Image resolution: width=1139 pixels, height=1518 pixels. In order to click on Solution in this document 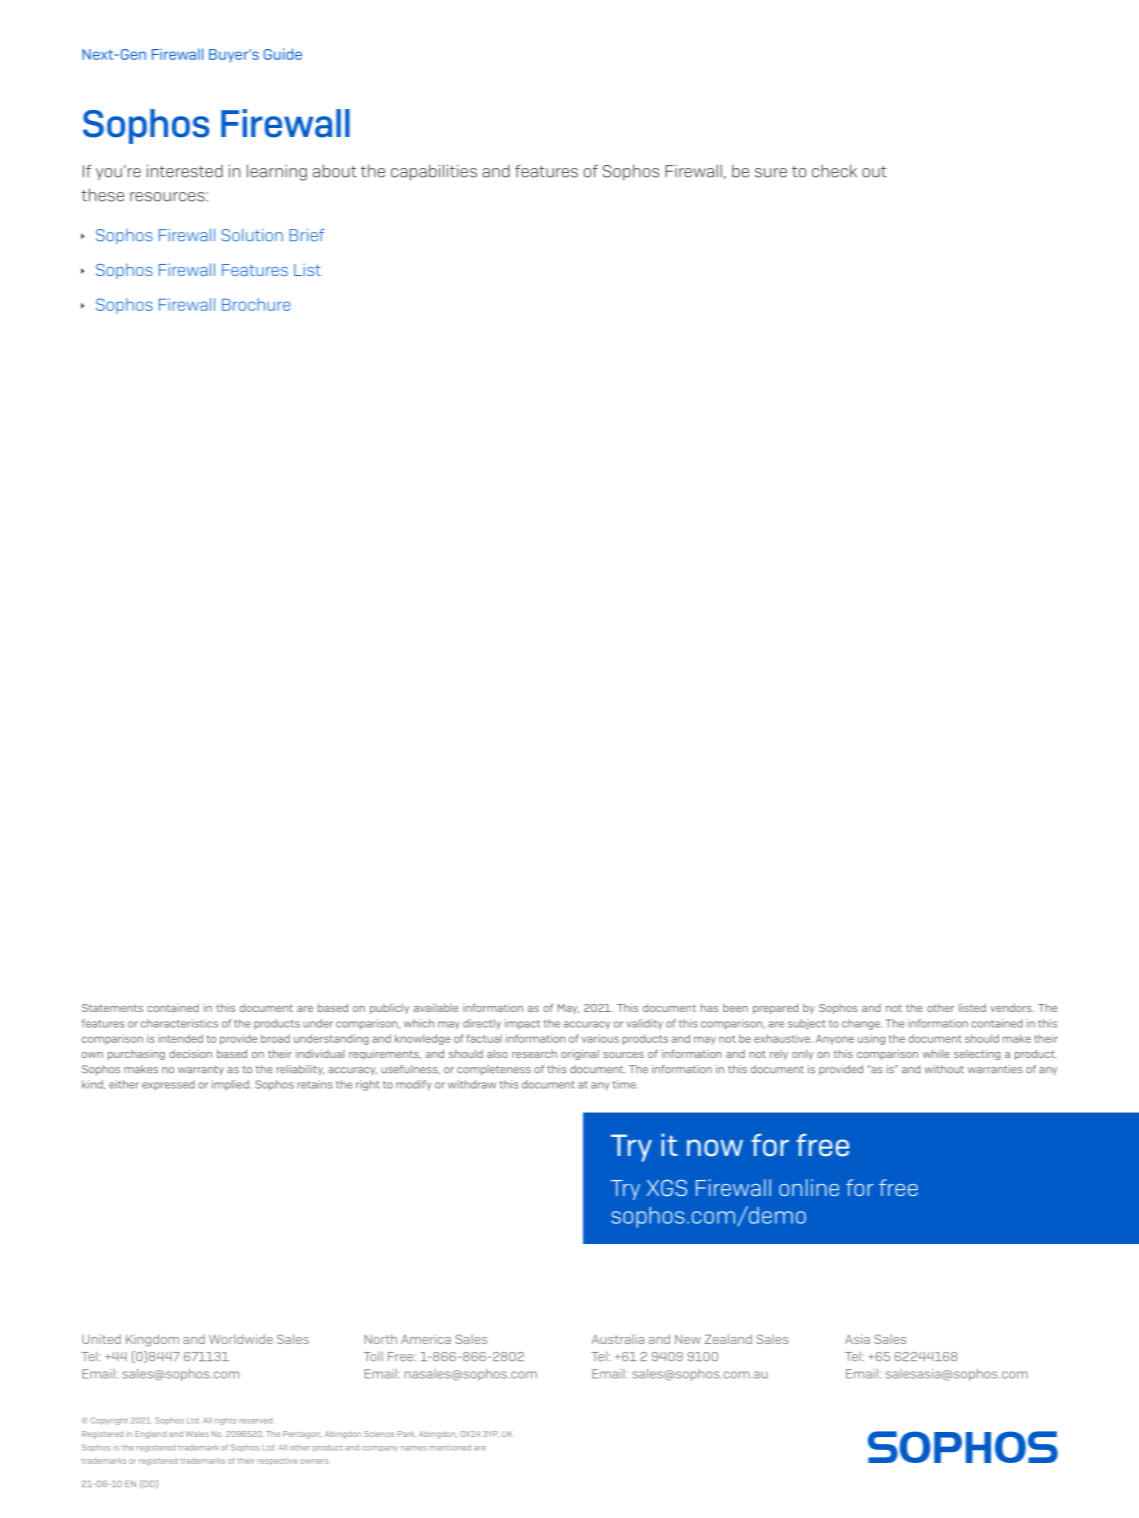, I will do `click(252, 235)`.
